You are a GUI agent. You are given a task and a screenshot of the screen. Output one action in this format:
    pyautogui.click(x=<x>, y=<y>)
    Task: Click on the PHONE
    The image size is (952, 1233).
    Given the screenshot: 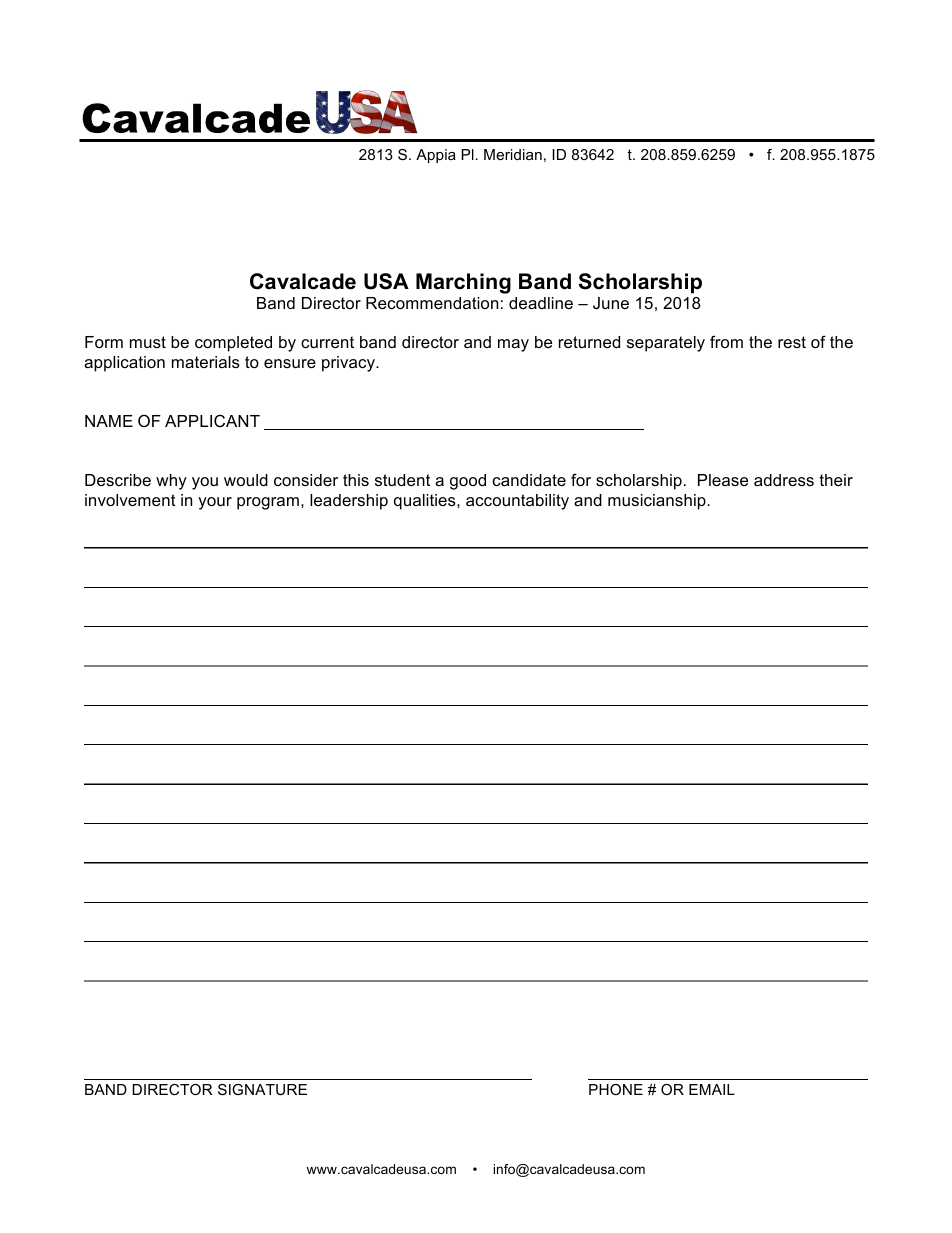 What is the action you would take?
    pyautogui.click(x=616, y=1089)
